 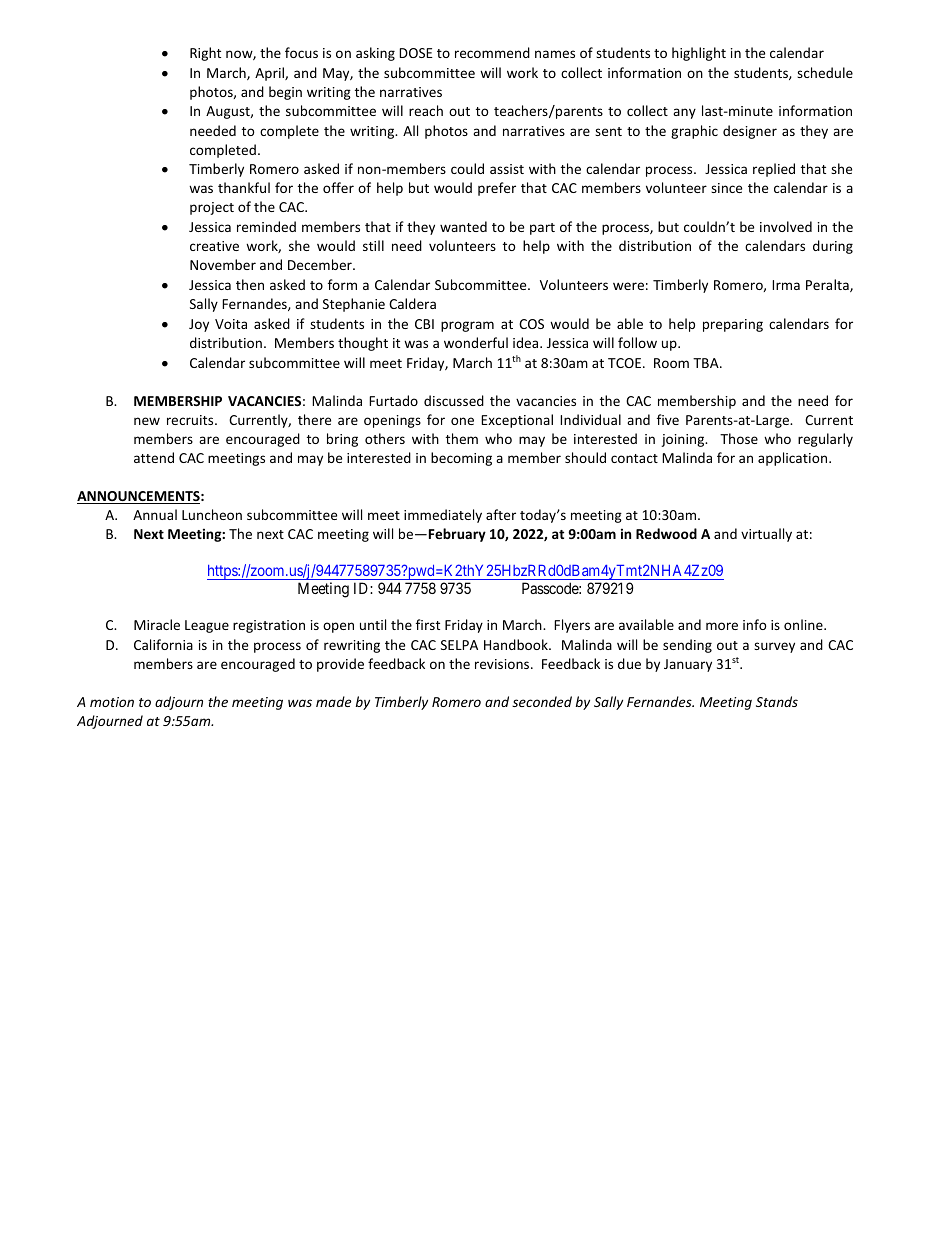 I want to click on Right, so click(x=205, y=54).
